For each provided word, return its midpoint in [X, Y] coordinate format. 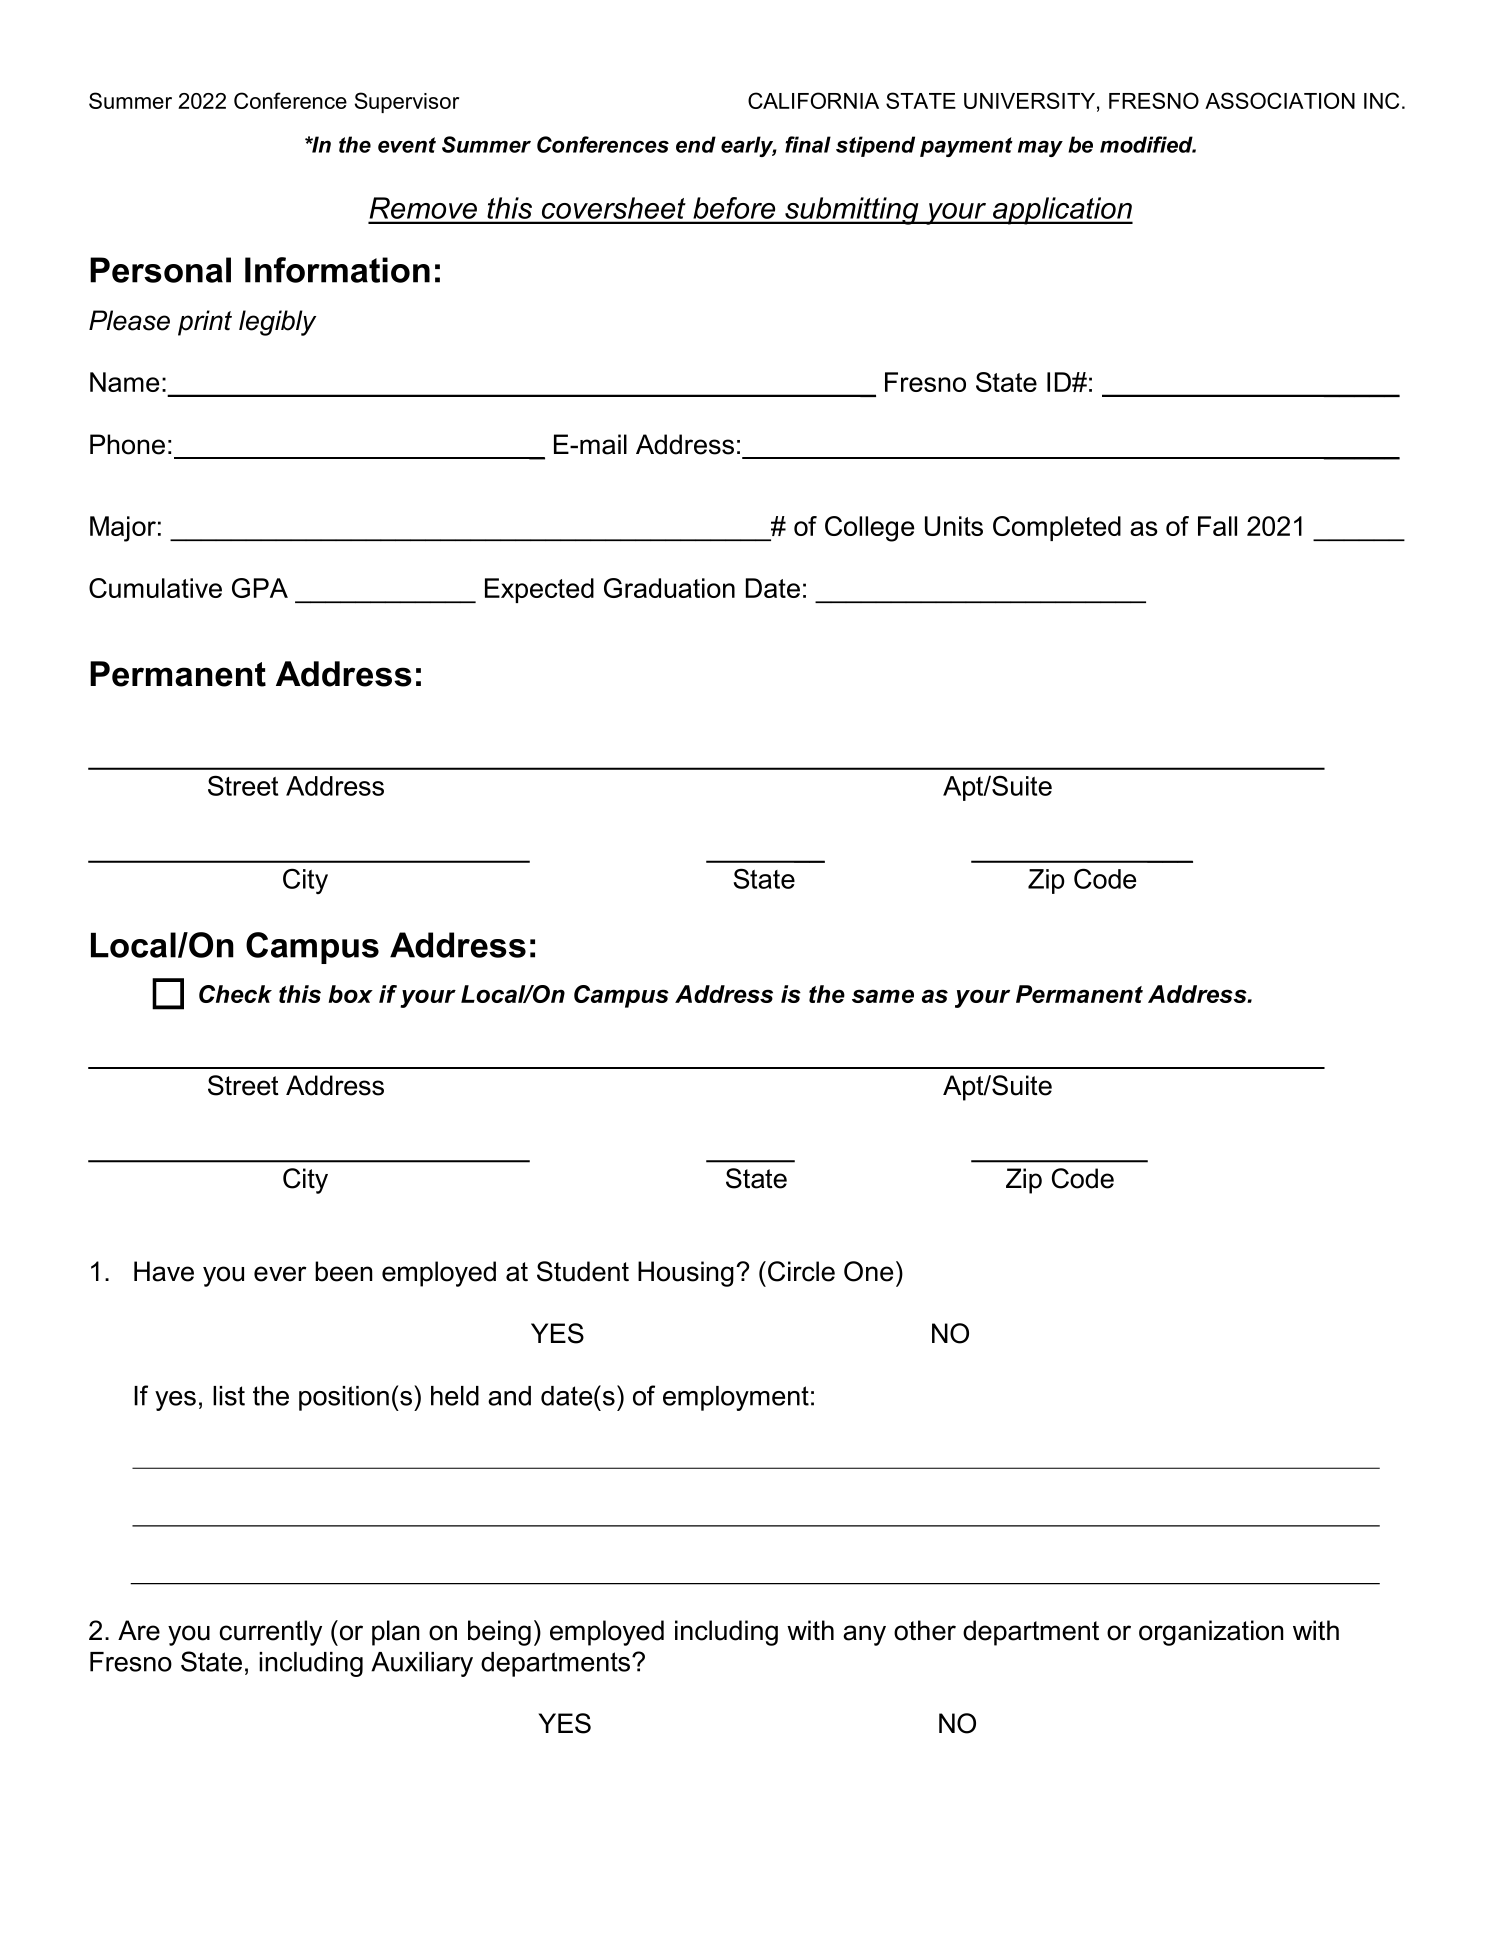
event [407, 145]
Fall [1217, 526]
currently [271, 1633]
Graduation [669, 588]
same [883, 996]
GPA [260, 588]
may [1040, 148]
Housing [686, 1274]
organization [1211, 1633]
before [734, 208]
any [864, 1635]
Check [235, 994]
